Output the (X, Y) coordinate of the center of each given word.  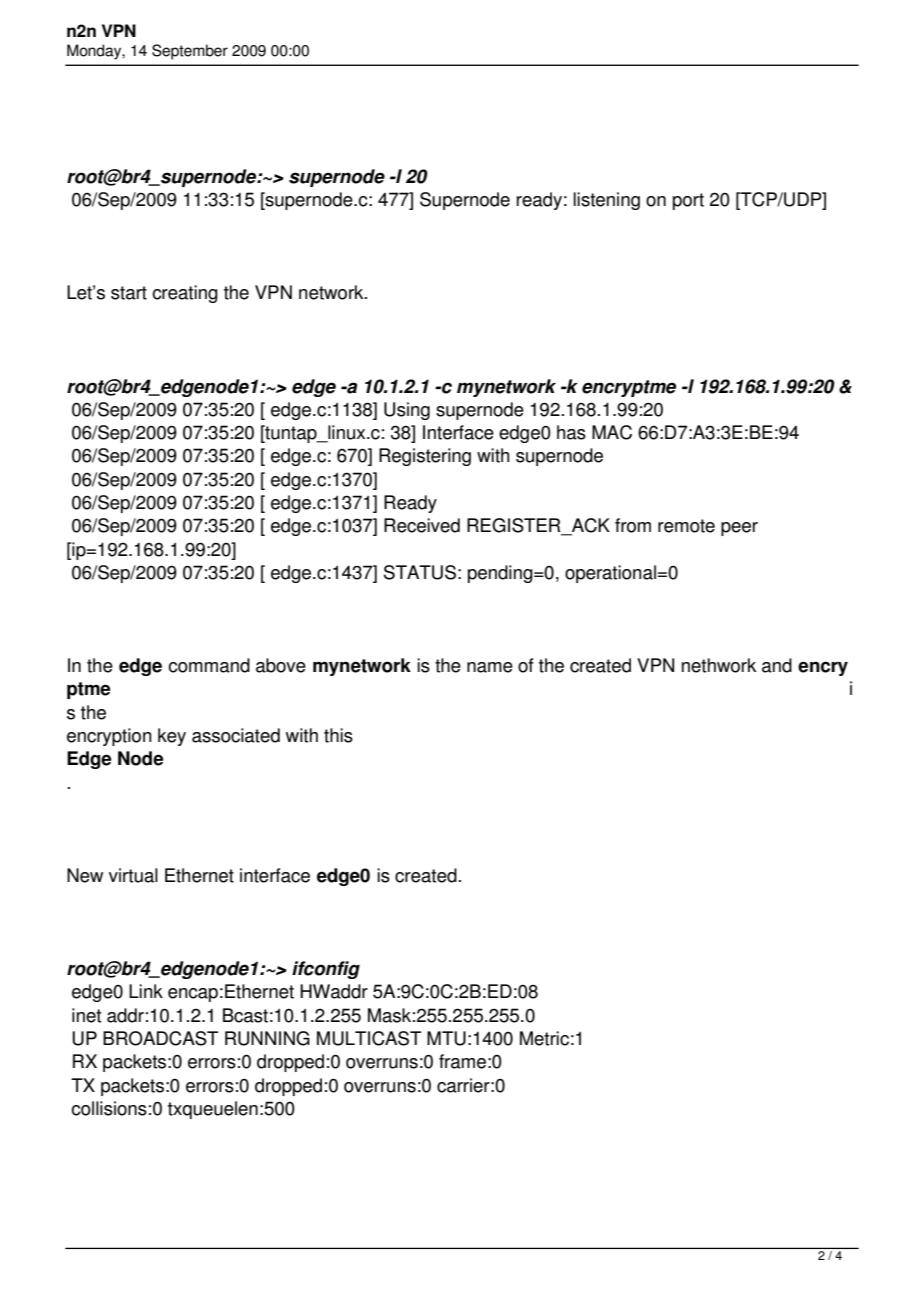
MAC (612, 432)
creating (185, 294)
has (571, 432)
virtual (133, 875)
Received (422, 525)
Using (407, 411)
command (209, 665)
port (688, 201)
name (490, 667)
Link (146, 991)
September (190, 52)
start (129, 293)
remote (686, 526)
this (338, 735)
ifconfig (326, 970)
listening (606, 201)
